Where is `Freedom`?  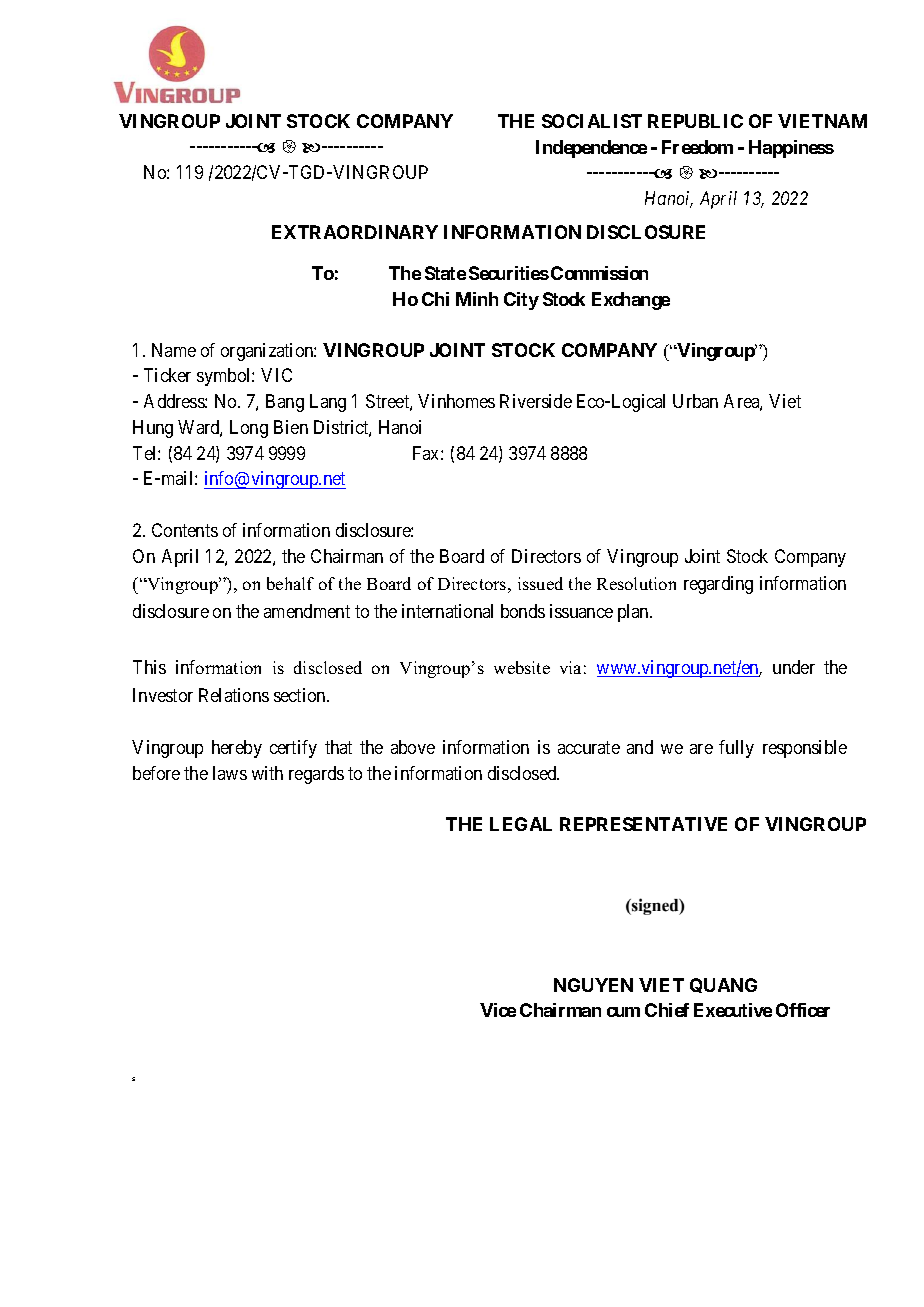
Freedom is located at coordinates (697, 147).
